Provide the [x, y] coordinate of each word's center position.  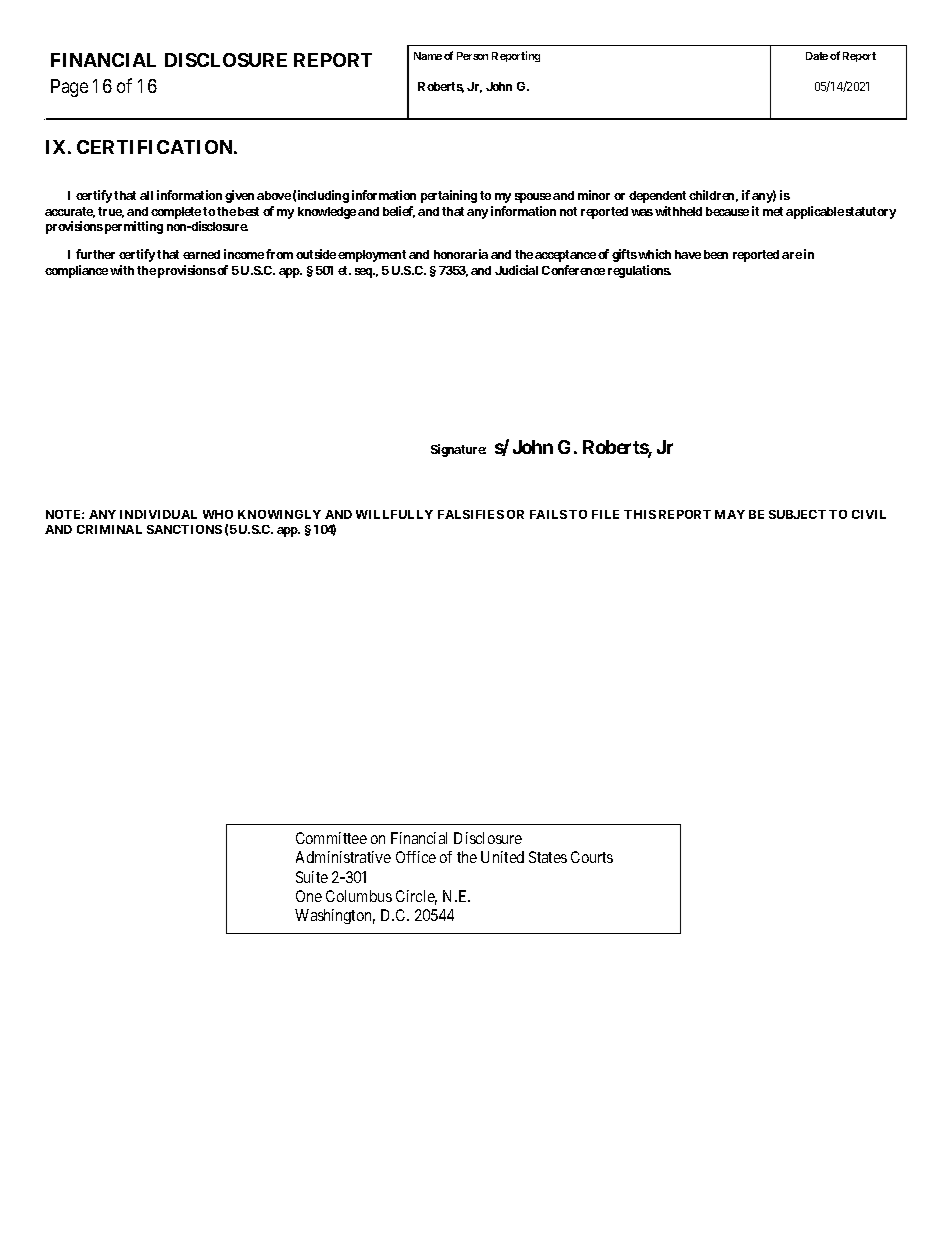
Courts [592, 857]
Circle [416, 897]
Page [69, 88]
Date [817, 56]
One [309, 896]
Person [472, 56]
